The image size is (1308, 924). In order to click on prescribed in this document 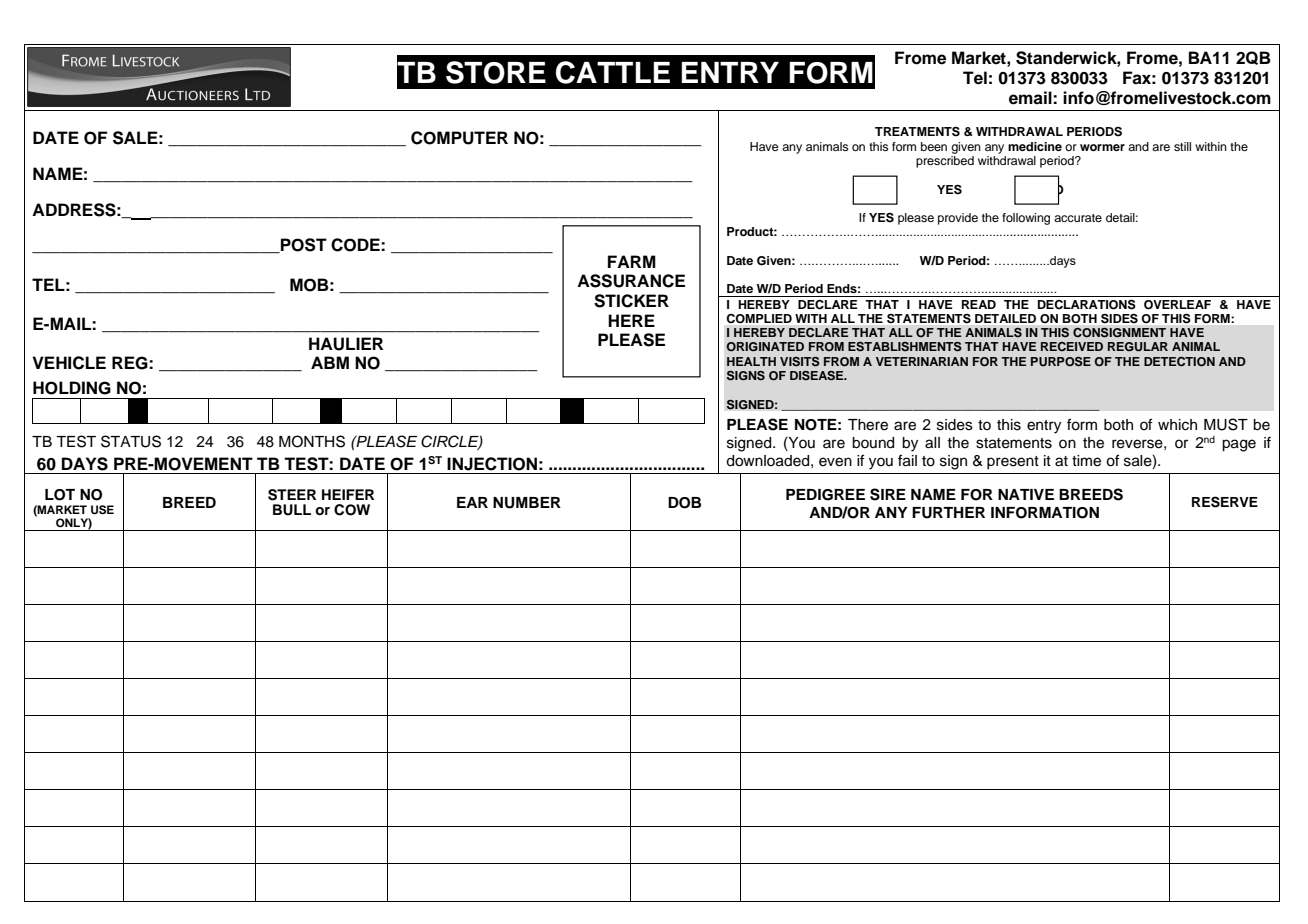, I will do `click(945, 162)`.
